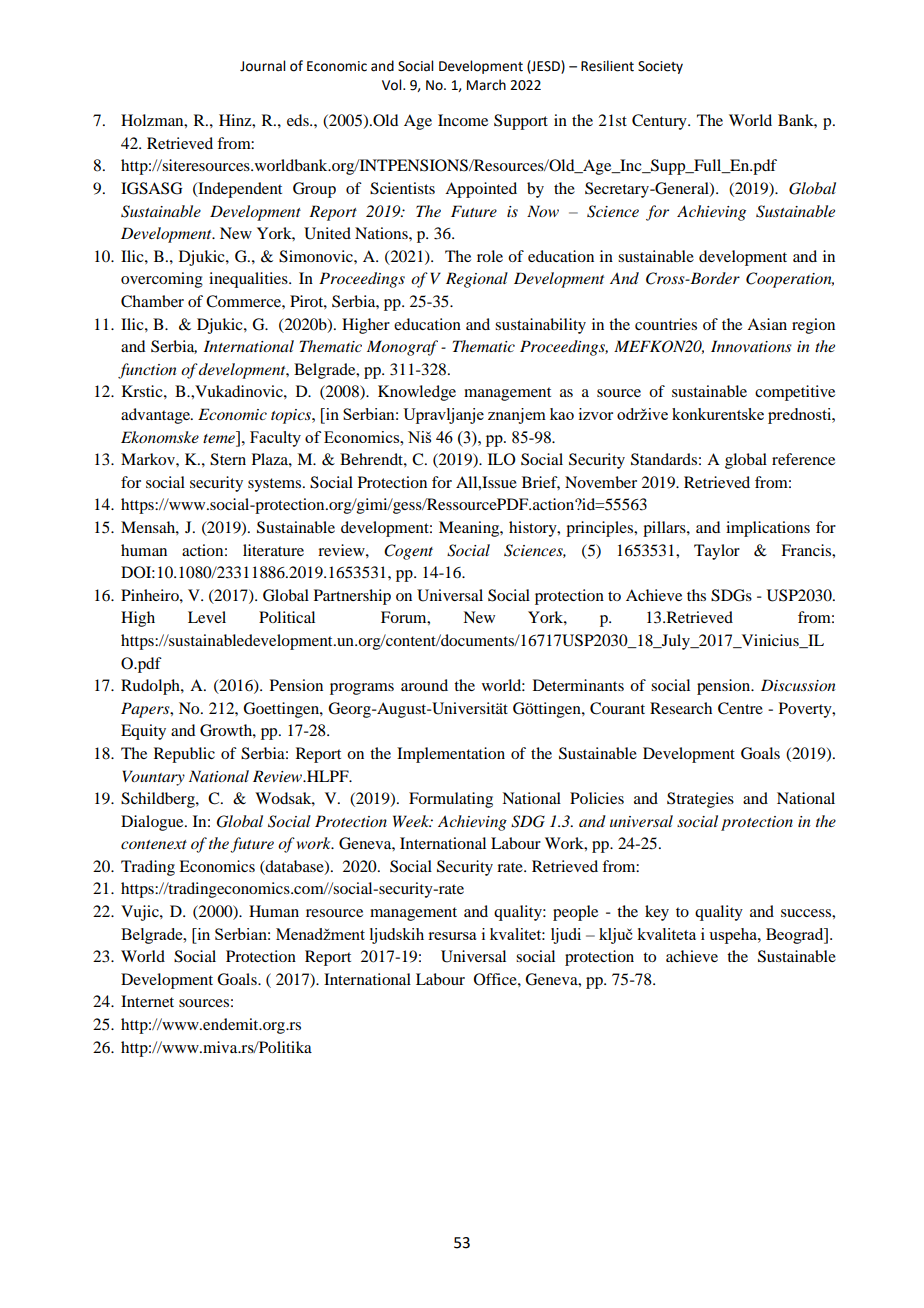 This screenshot has width=924, height=1308. I want to click on March, so click(486, 85).
